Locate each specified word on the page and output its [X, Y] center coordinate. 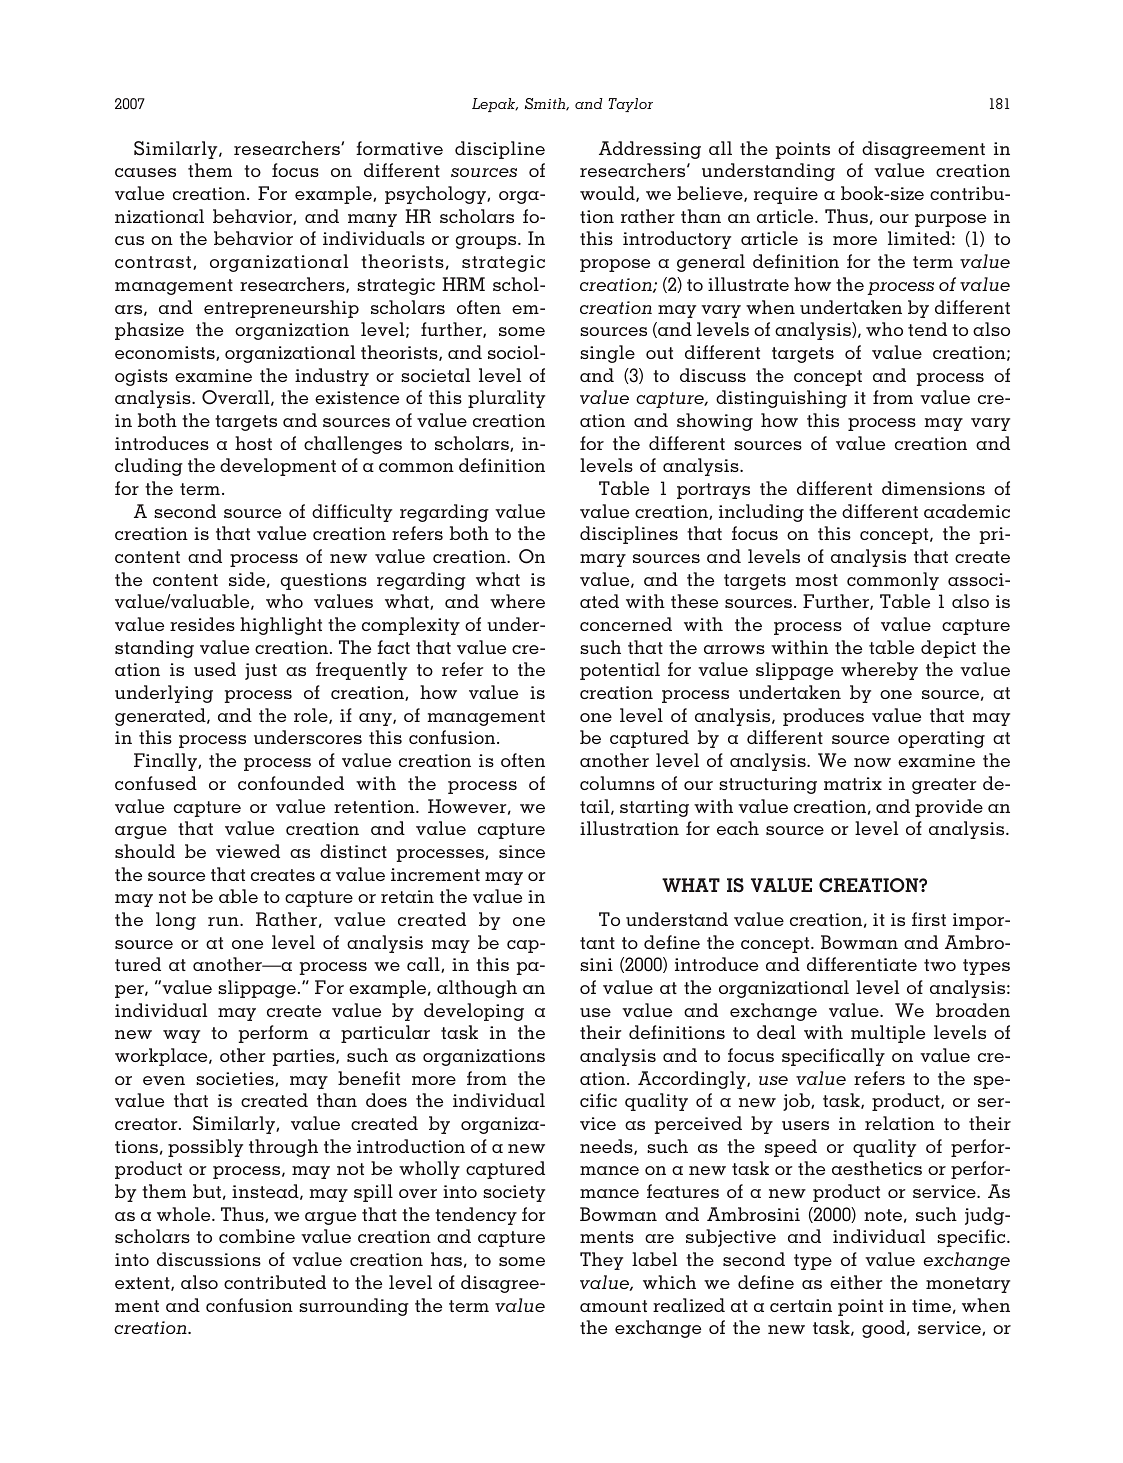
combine [257, 1236]
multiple [888, 1034]
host [253, 443]
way [181, 1036]
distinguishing [781, 399]
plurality [506, 399]
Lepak [495, 105]
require [786, 195]
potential [620, 671]
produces [823, 717]
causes [145, 172]
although [477, 989]
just [261, 671]
